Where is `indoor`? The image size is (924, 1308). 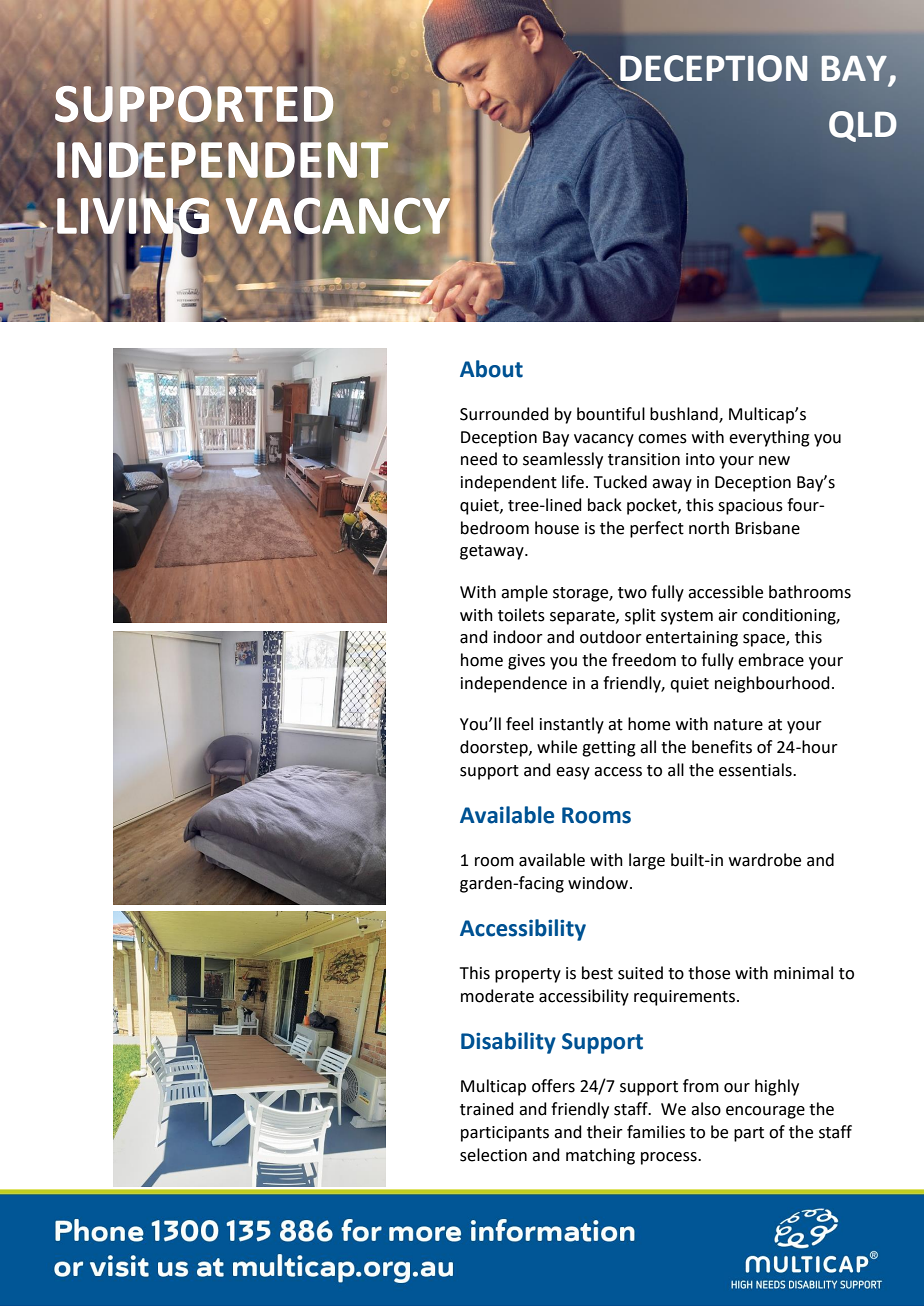 indoor is located at coordinates (518, 637).
